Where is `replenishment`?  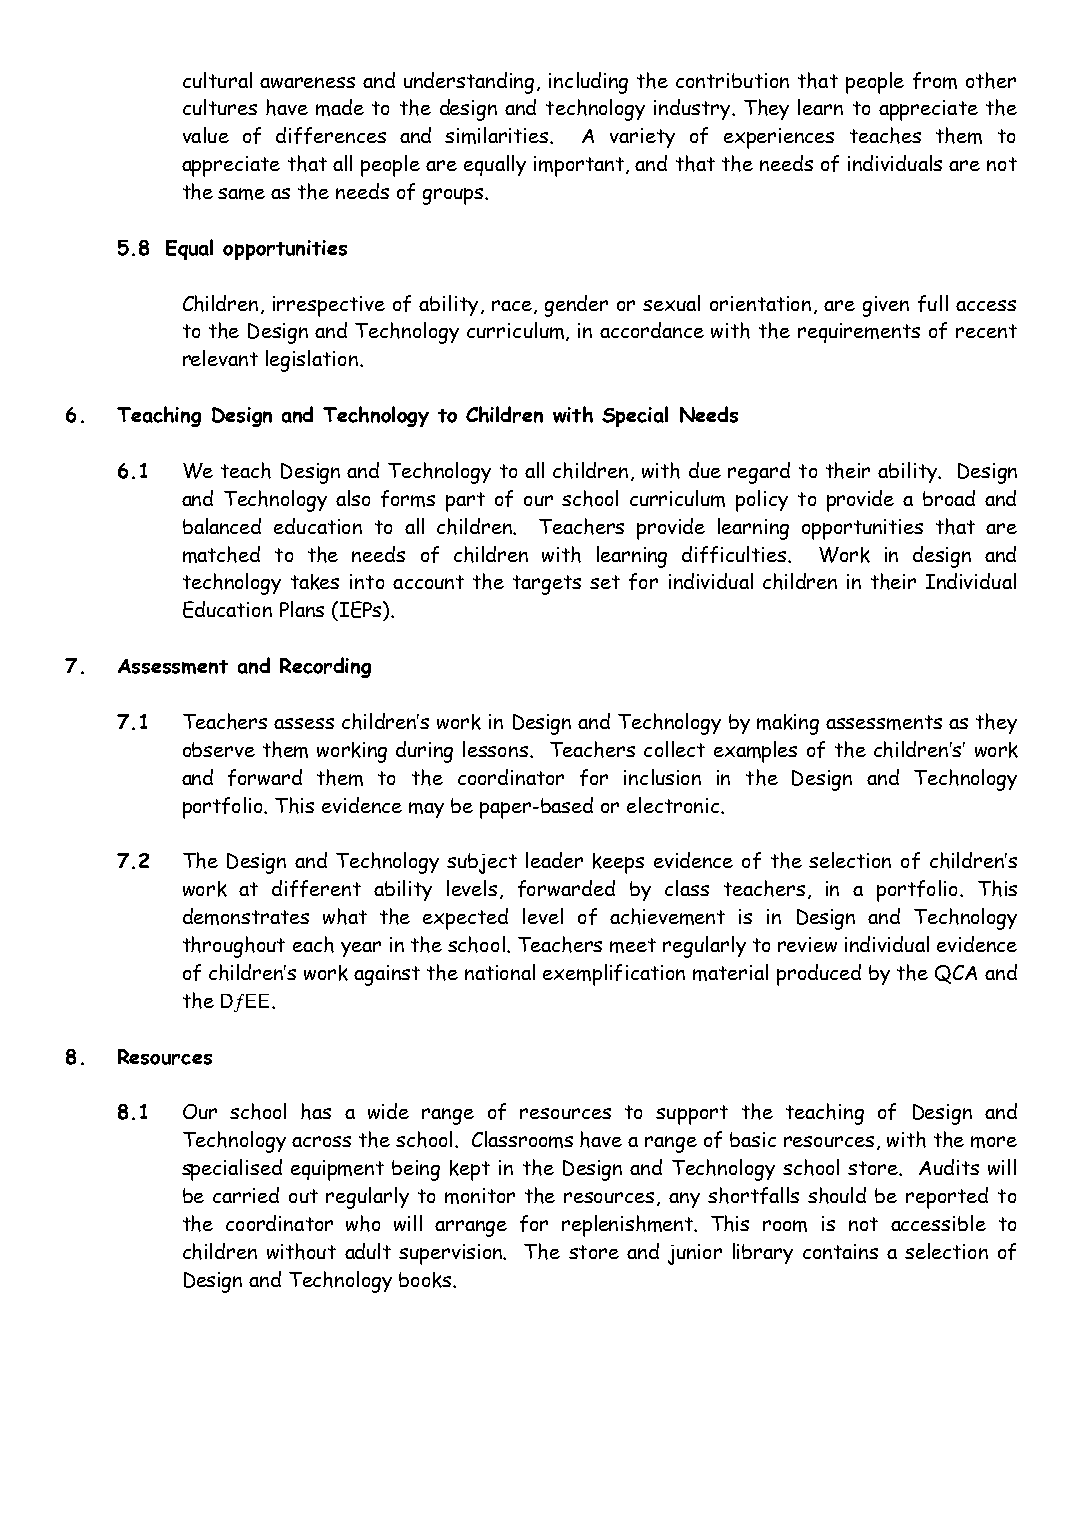 replenishment is located at coordinates (628, 1226).
